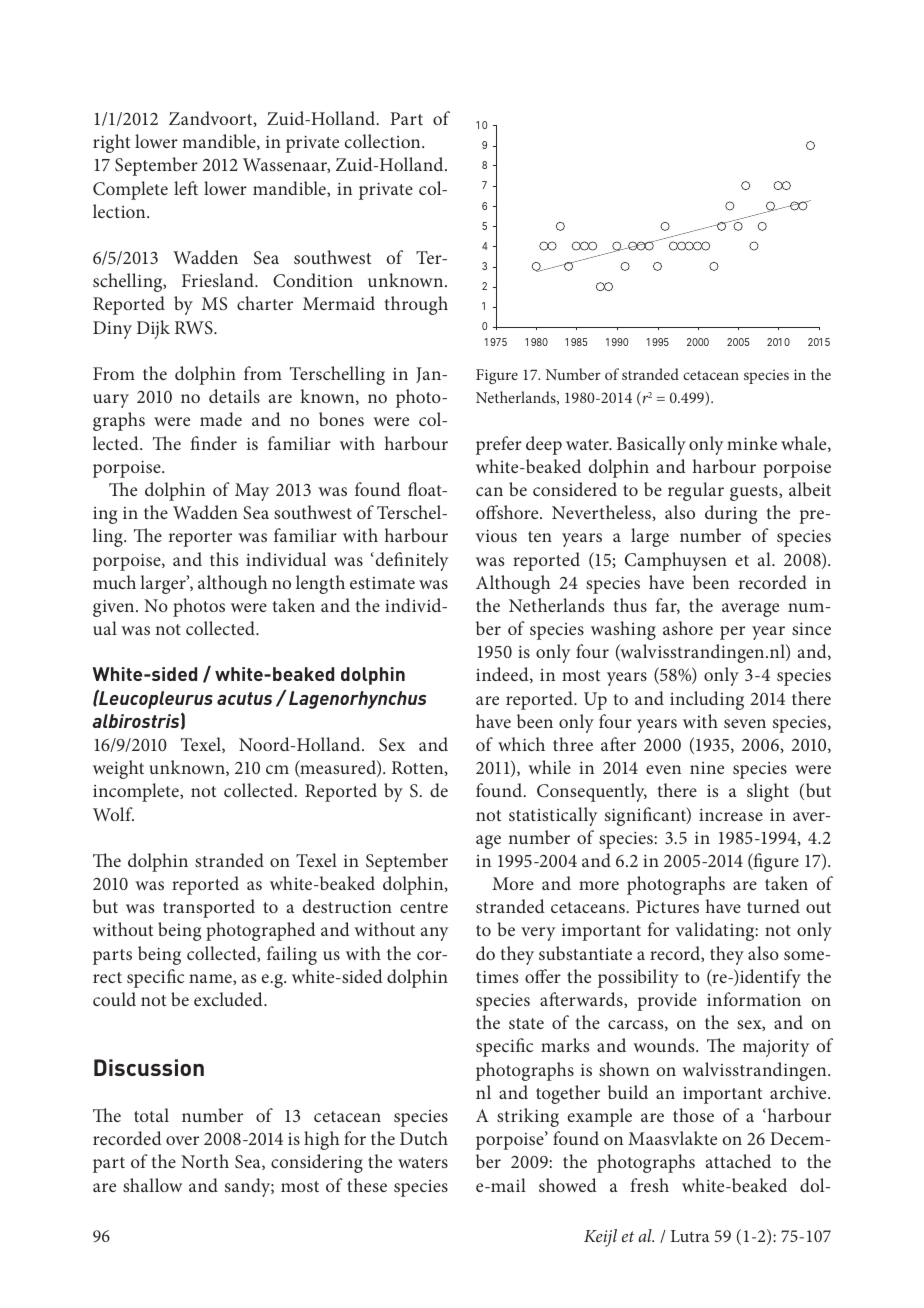 This document has height=1308, width=924. I want to click on statistically, so click(553, 816).
